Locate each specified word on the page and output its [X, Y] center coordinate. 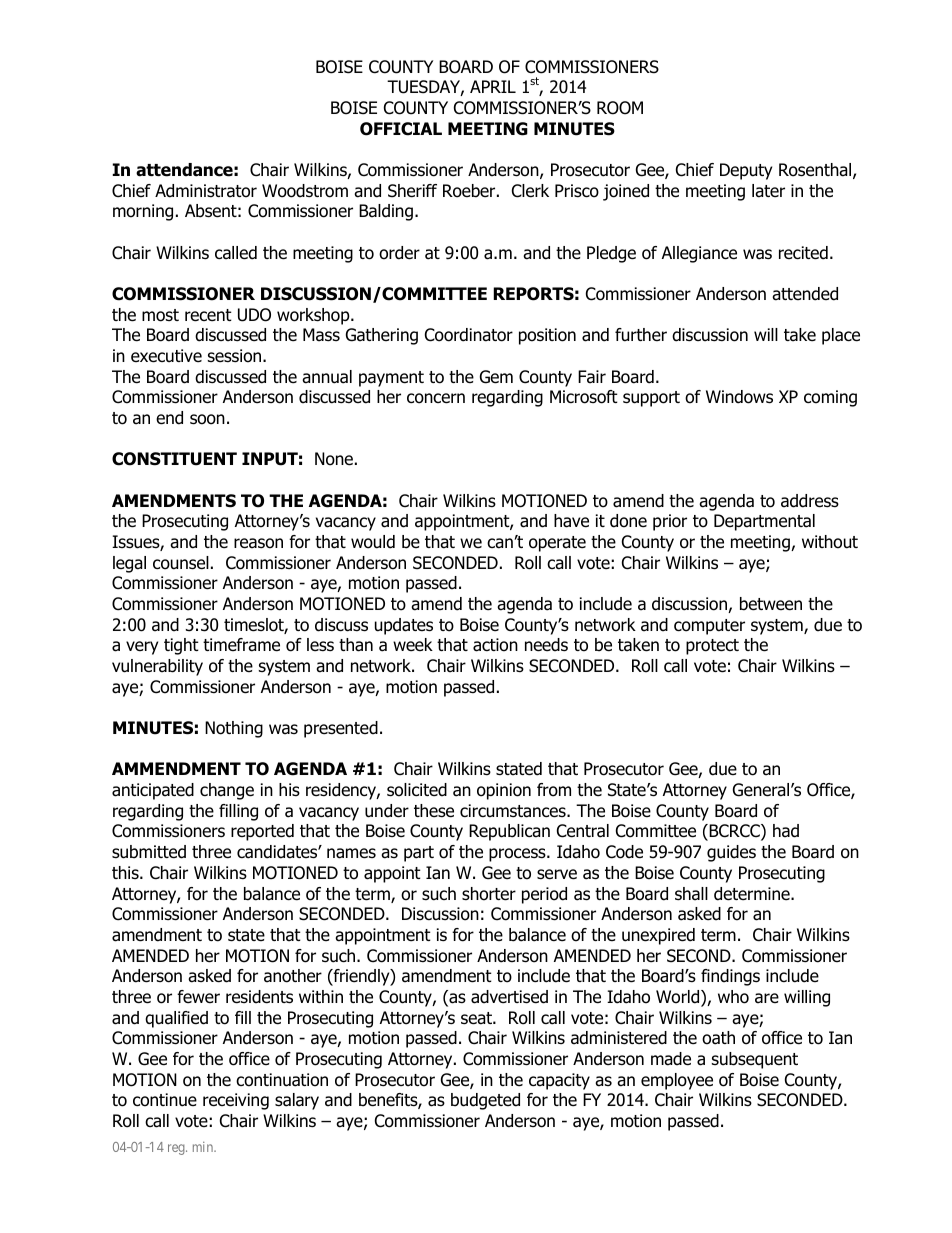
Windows [739, 397]
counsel [181, 563]
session [236, 356]
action [495, 645]
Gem [496, 377]
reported [262, 832]
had [786, 831]
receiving [236, 1101]
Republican [509, 832]
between [771, 604]
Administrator [206, 191]
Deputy [746, 171]
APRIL [493, 86]
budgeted [485, 1101]
